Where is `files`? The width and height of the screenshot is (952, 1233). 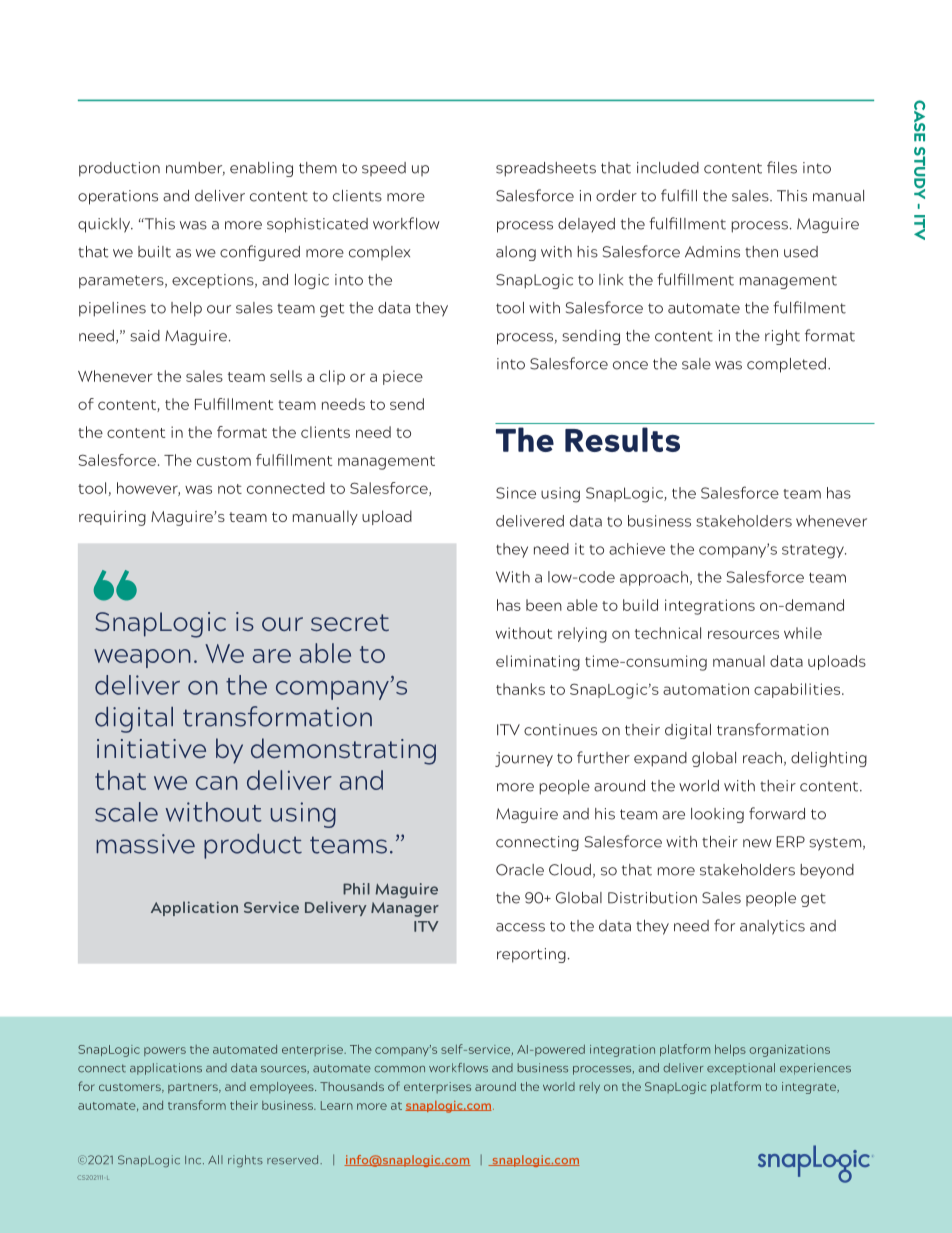
files is located at coordinates (782, 167).
